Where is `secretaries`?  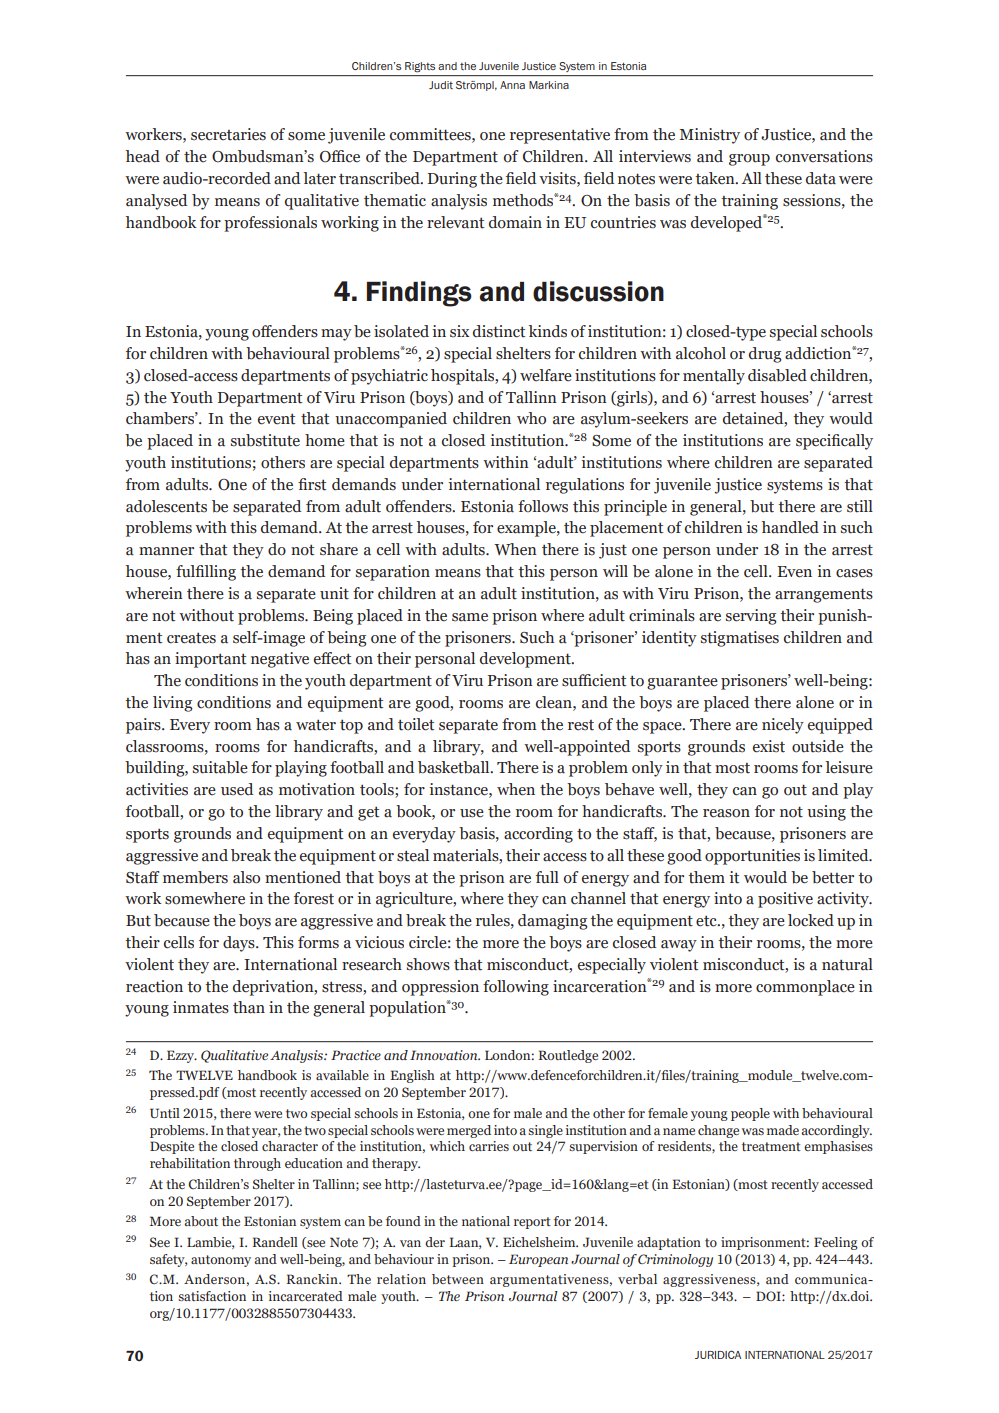
secretaries is located at coordinates (228, 134).
